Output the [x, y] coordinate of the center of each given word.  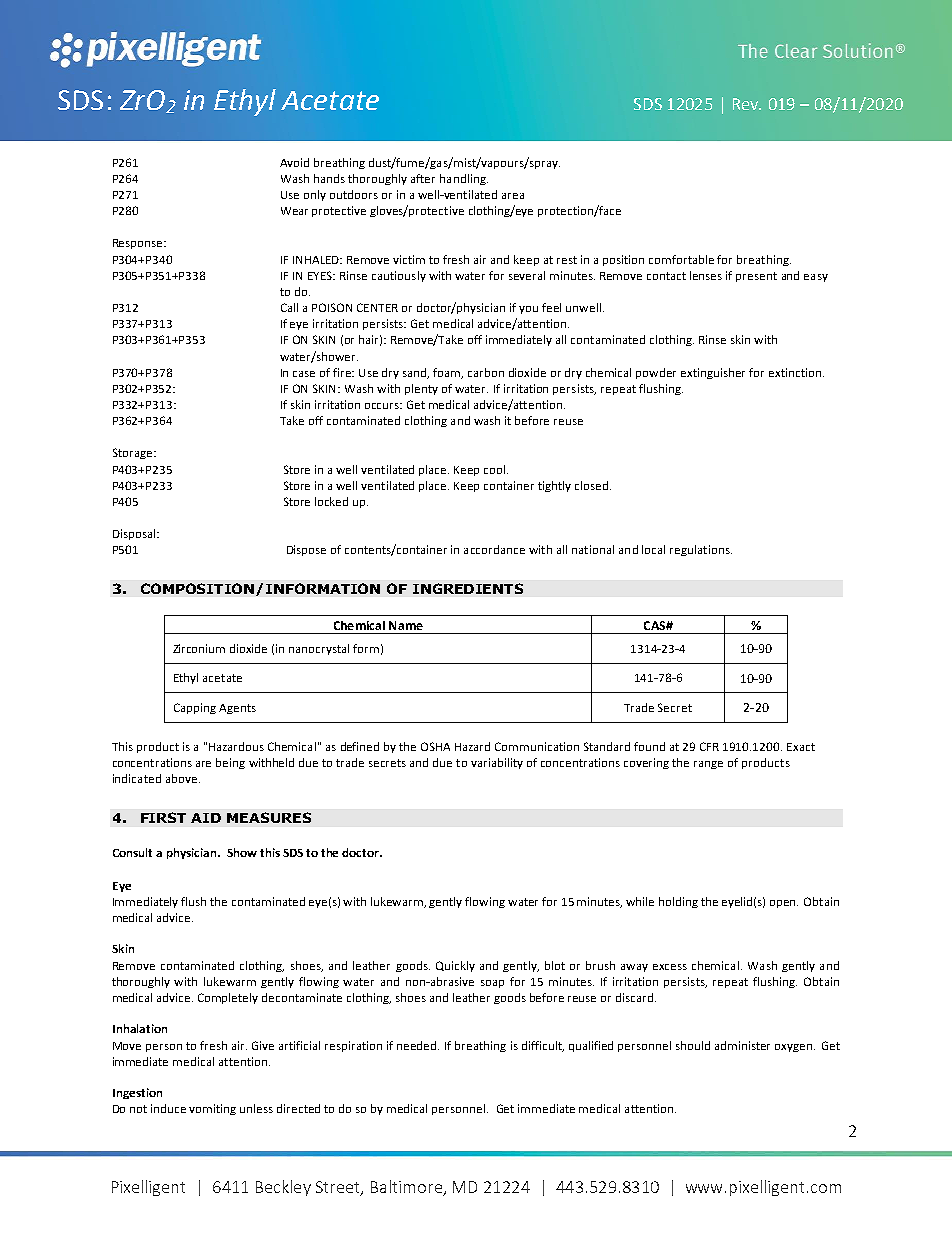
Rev [747, 104]
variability [497, 763]
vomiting [212, 1109]
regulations [701, 550]
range [708, 765]
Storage [134, 453]
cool [496, 469]
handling [464, 179]
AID [206, 818]
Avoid [294, 162]
